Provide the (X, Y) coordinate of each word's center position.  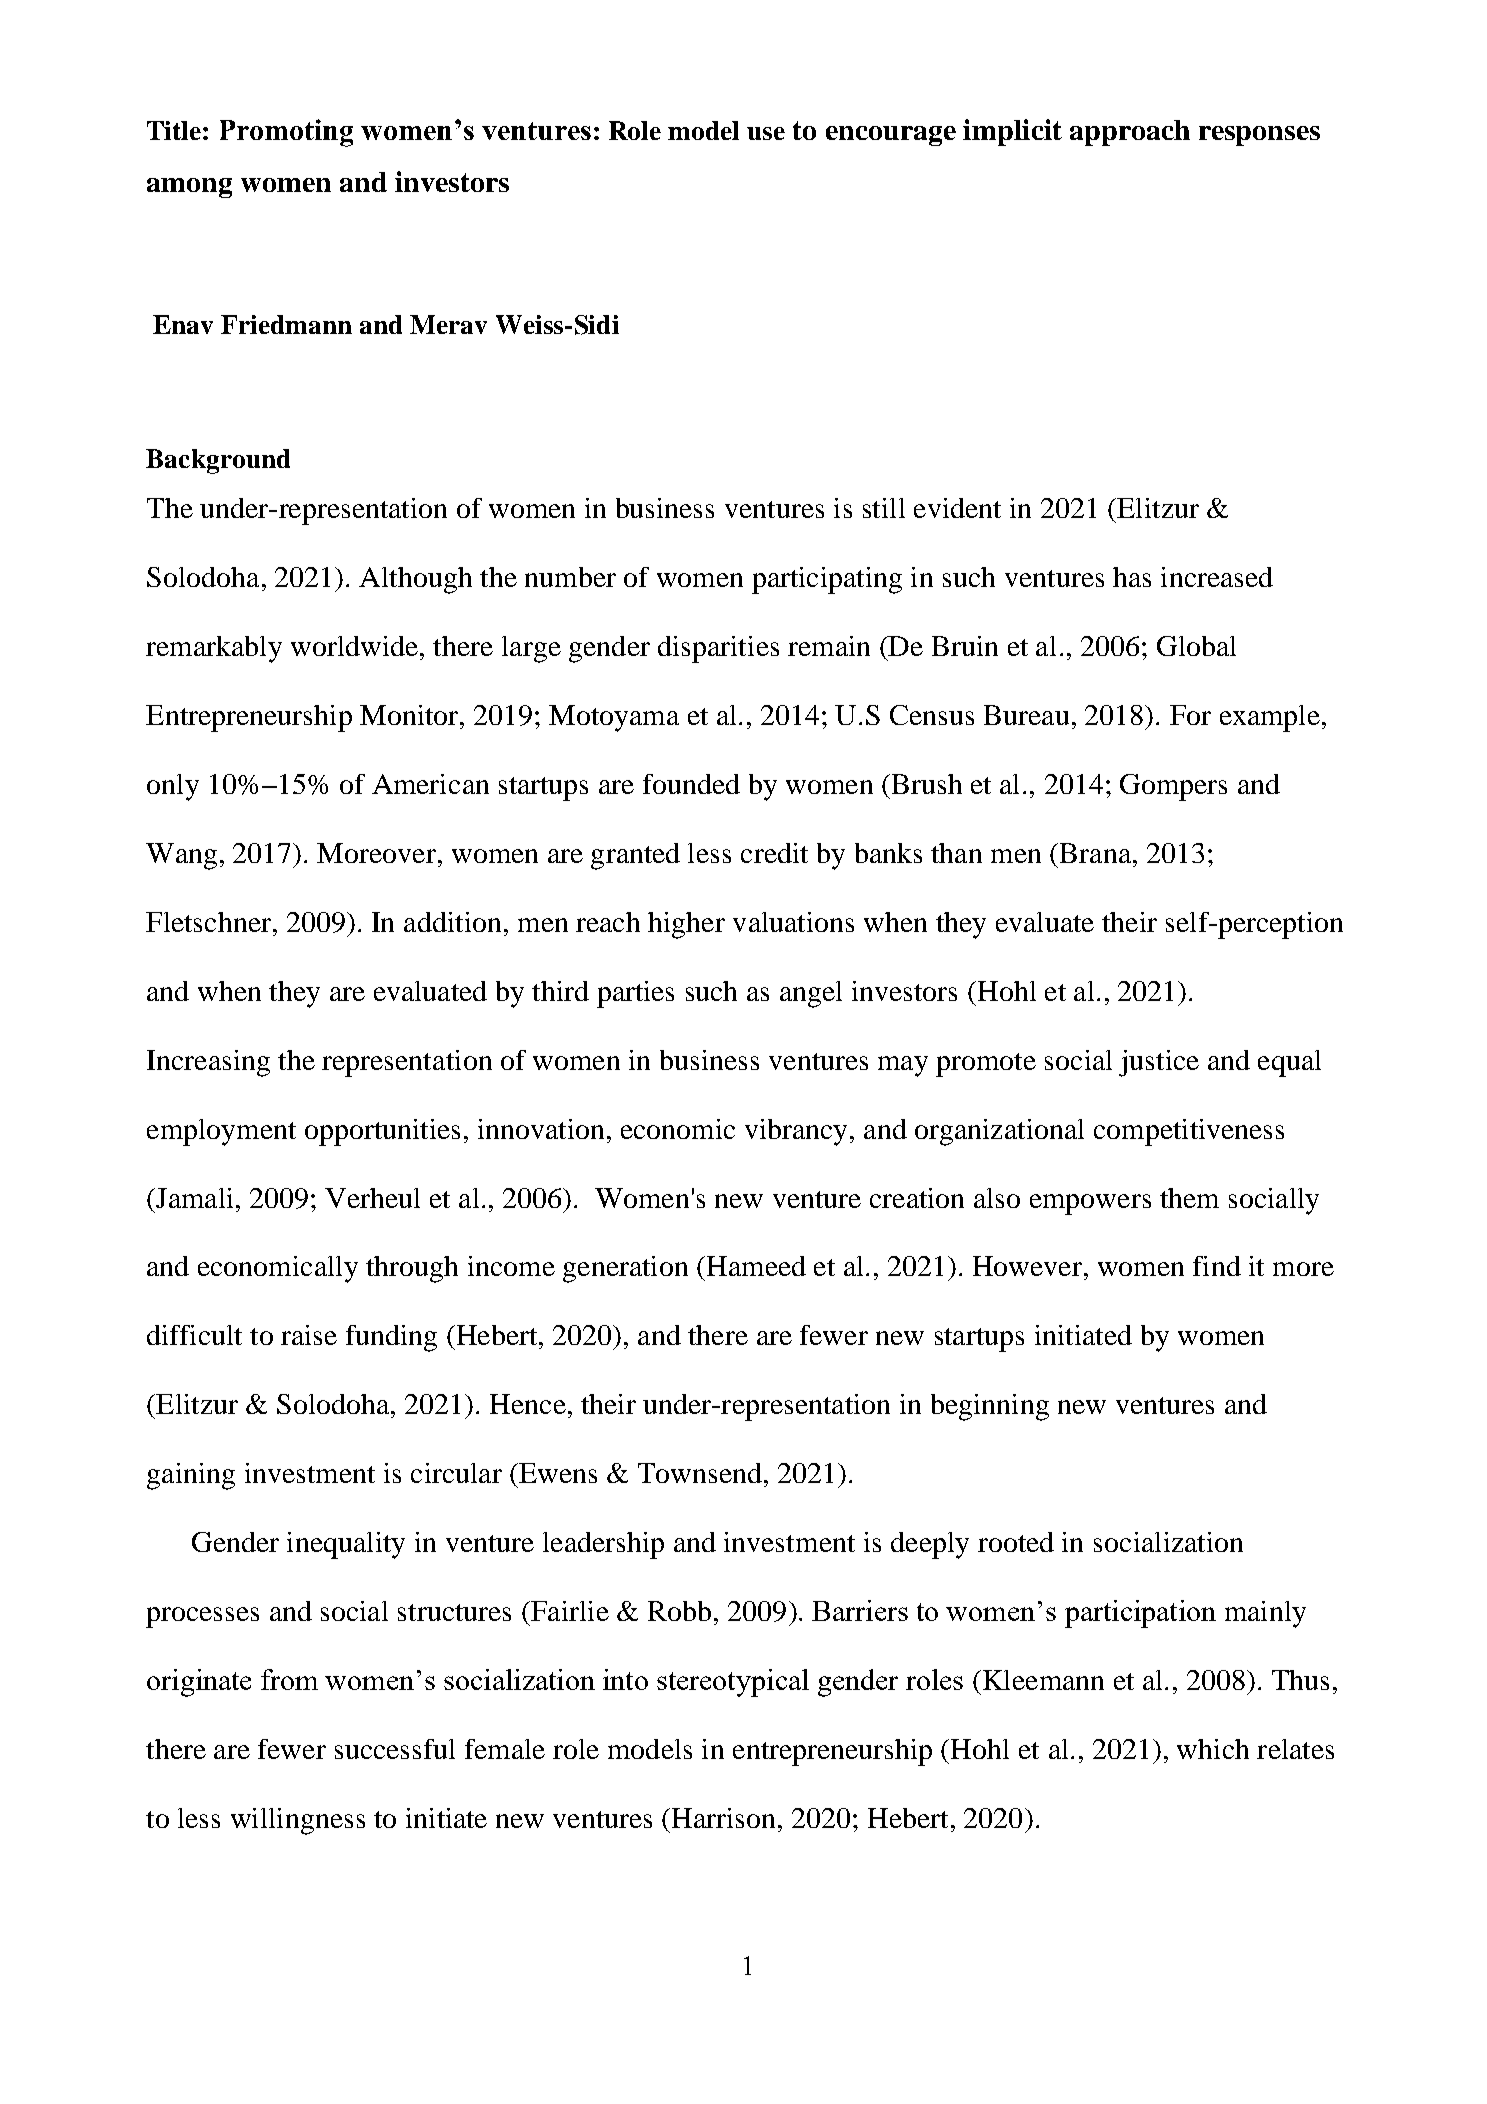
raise (309, 1335)
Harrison (723, 1818)
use (766, 133)
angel (811, 994)
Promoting (286, 133)
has (1132, 577)
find (1217, 1266)
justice (1159, 1063)
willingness (298, 1821)
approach (1130, 133)
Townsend (700, 1473)
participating (827, 580)
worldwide (354, 646)
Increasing (208, 1063)
